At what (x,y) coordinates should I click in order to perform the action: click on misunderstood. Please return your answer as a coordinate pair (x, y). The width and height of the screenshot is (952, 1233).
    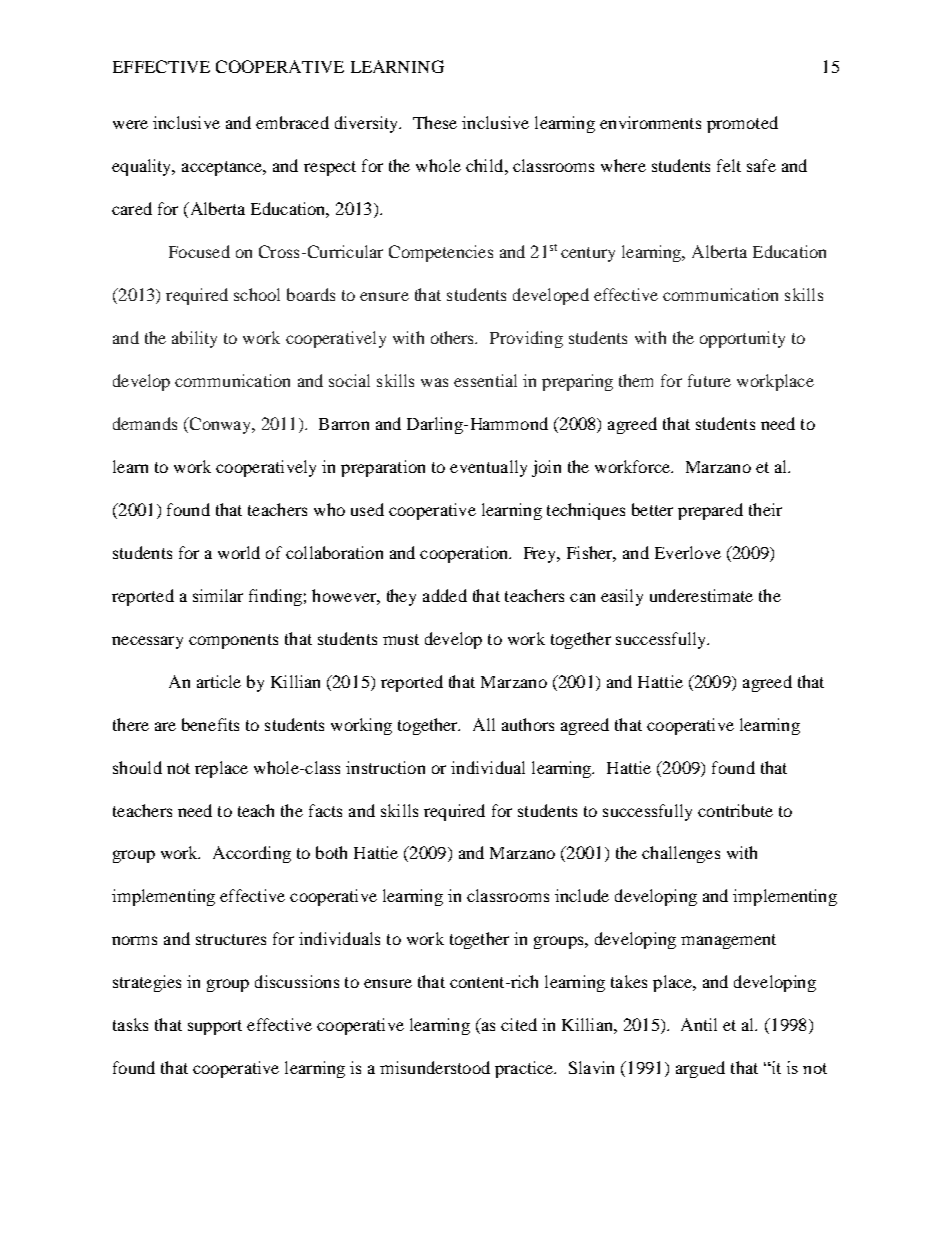
    Looking at the image, I should click on (435, 1067).
